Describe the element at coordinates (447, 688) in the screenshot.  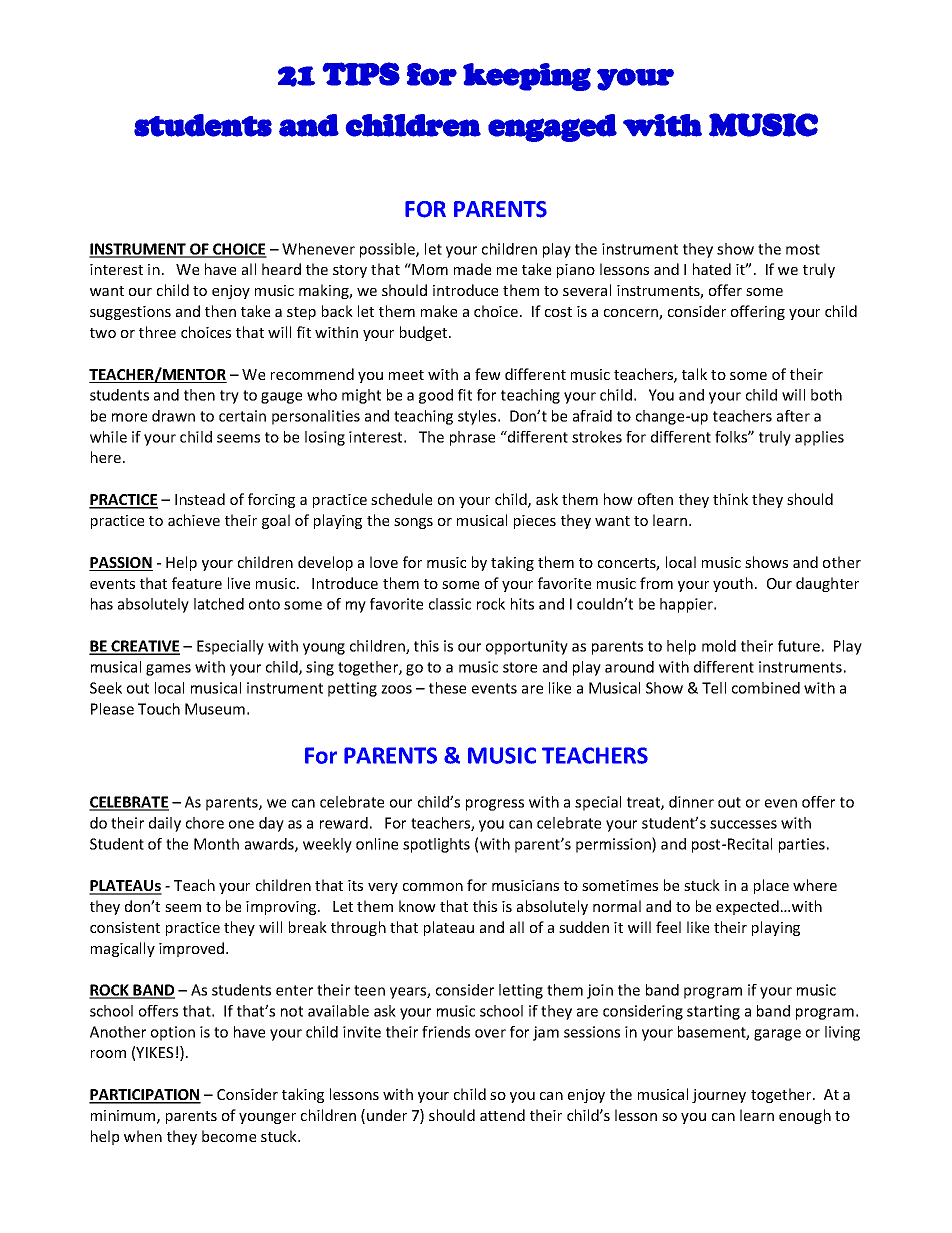
I see `these` at that location.
